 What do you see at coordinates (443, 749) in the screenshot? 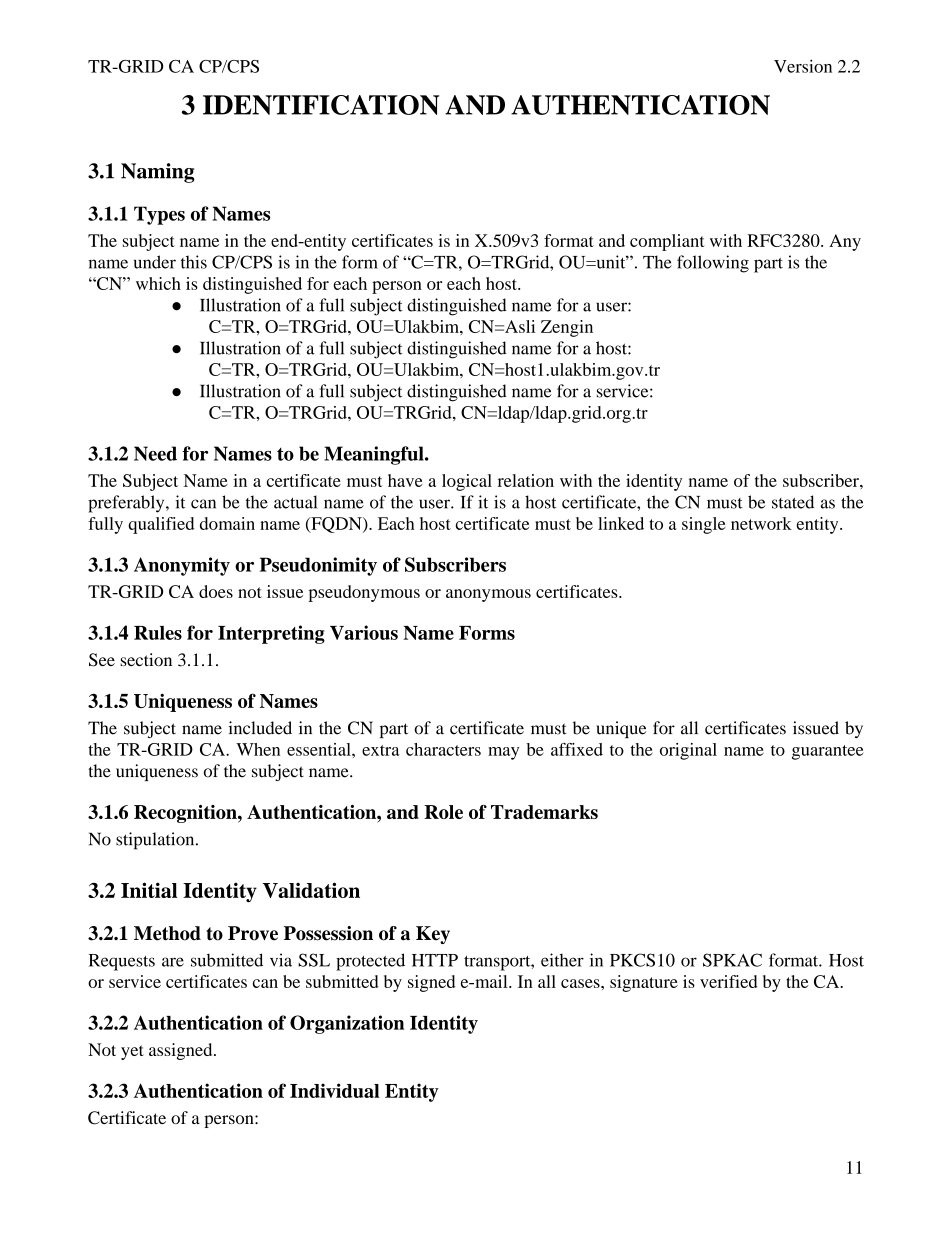
I see `characters` at bounding box center [443, 749].
